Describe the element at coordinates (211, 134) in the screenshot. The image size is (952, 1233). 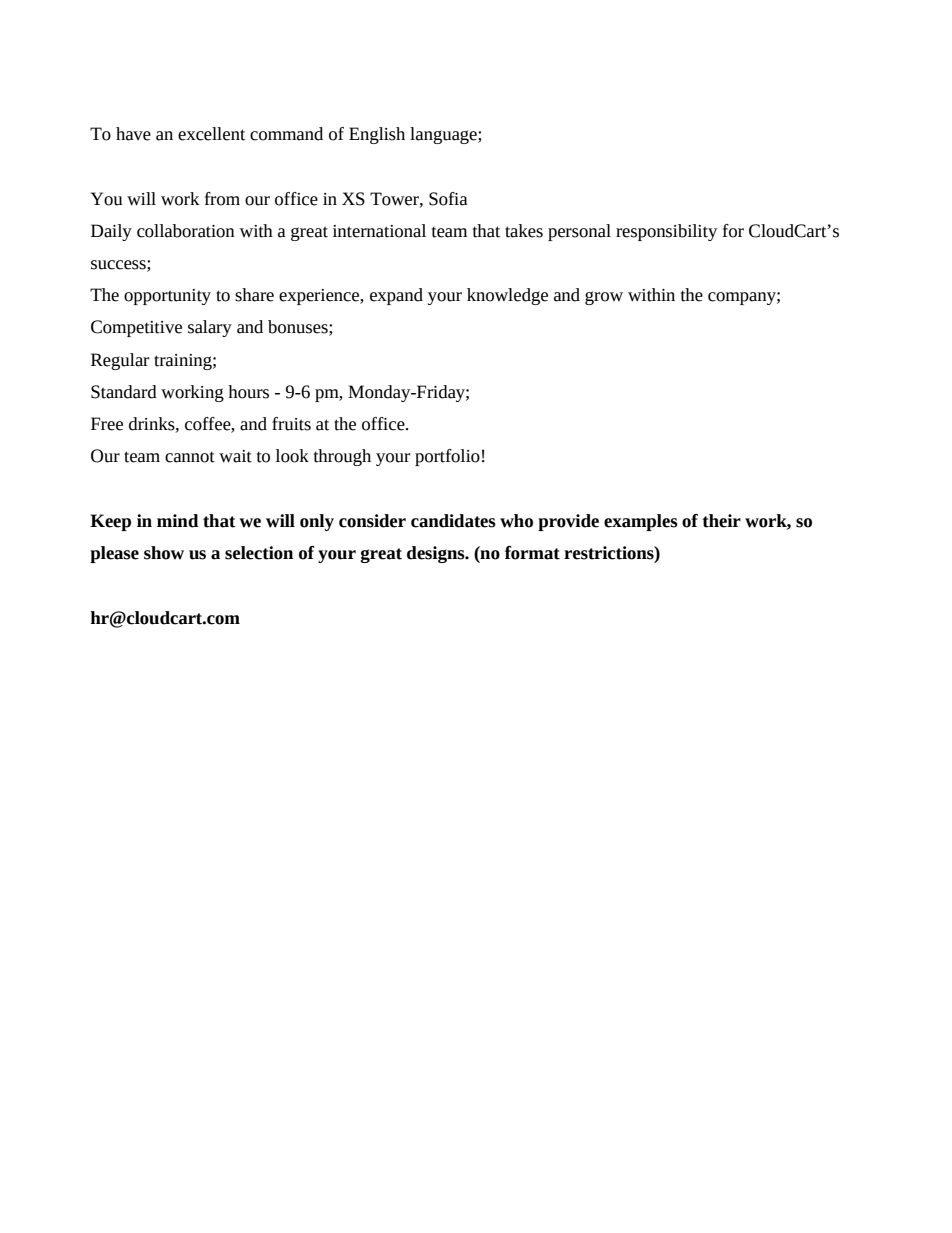
I see `excellent` at that location.
